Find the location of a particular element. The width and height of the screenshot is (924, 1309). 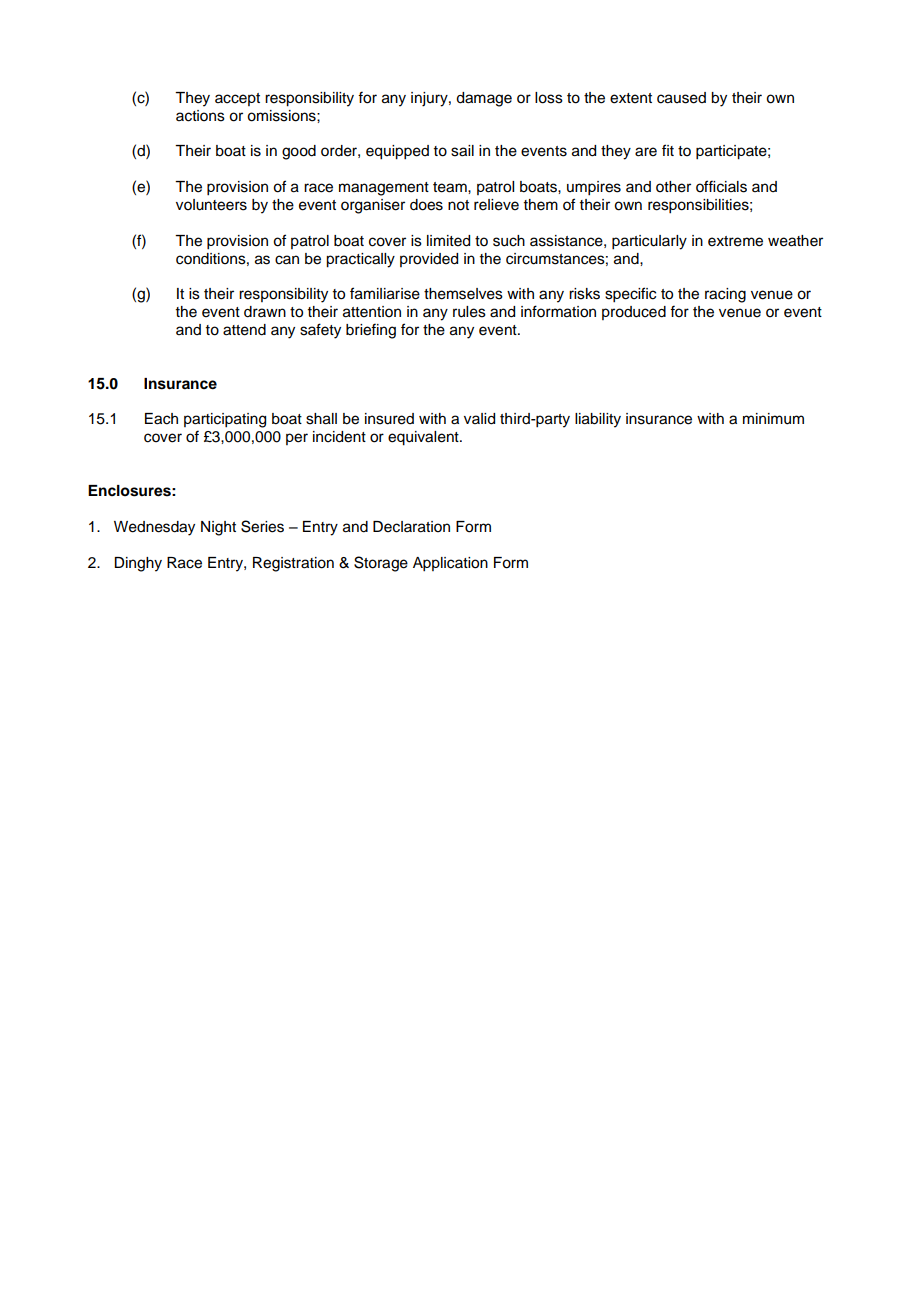

actions is located at coordinates (200, 116).
